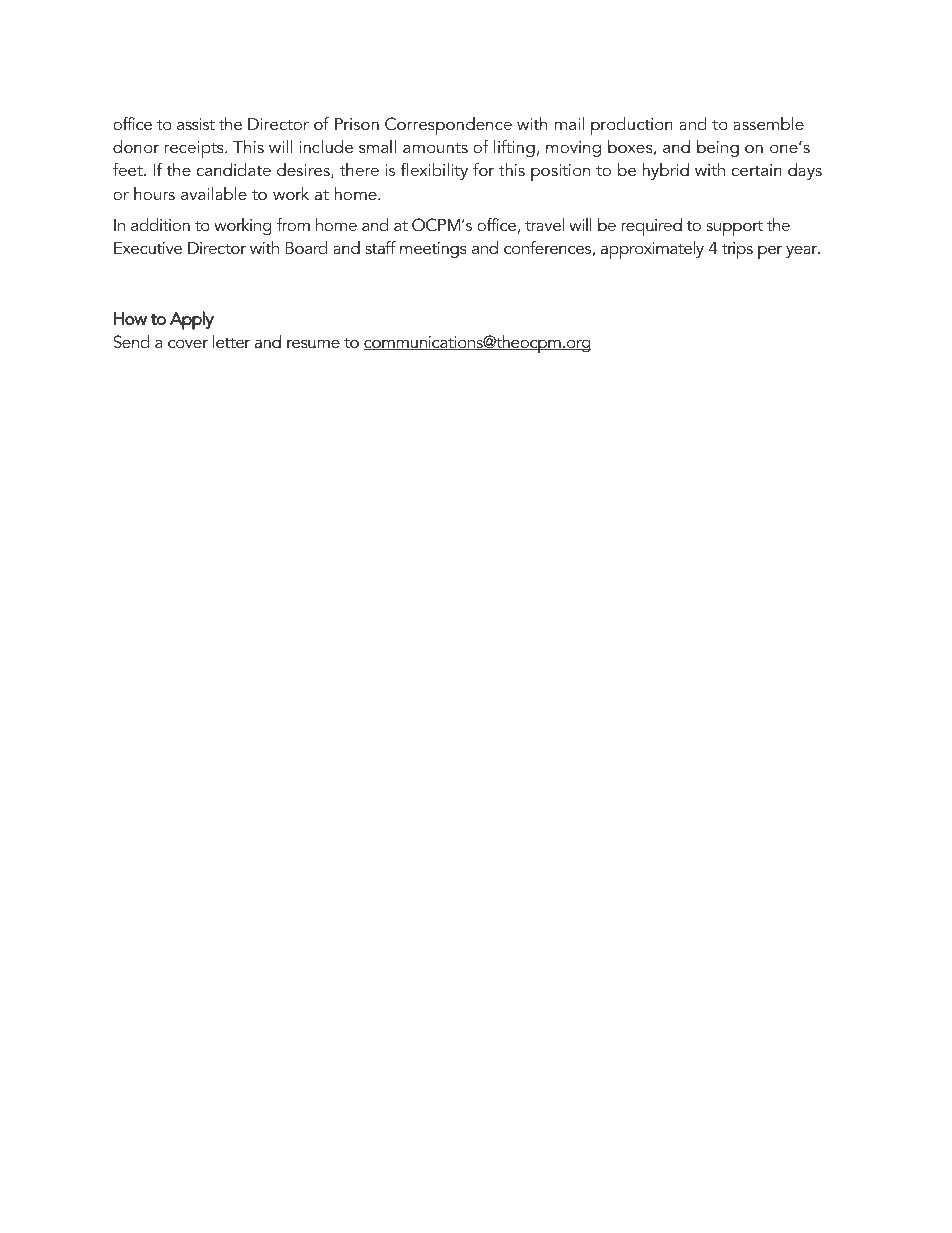  I want to click on assemble, so click(768, 123).
